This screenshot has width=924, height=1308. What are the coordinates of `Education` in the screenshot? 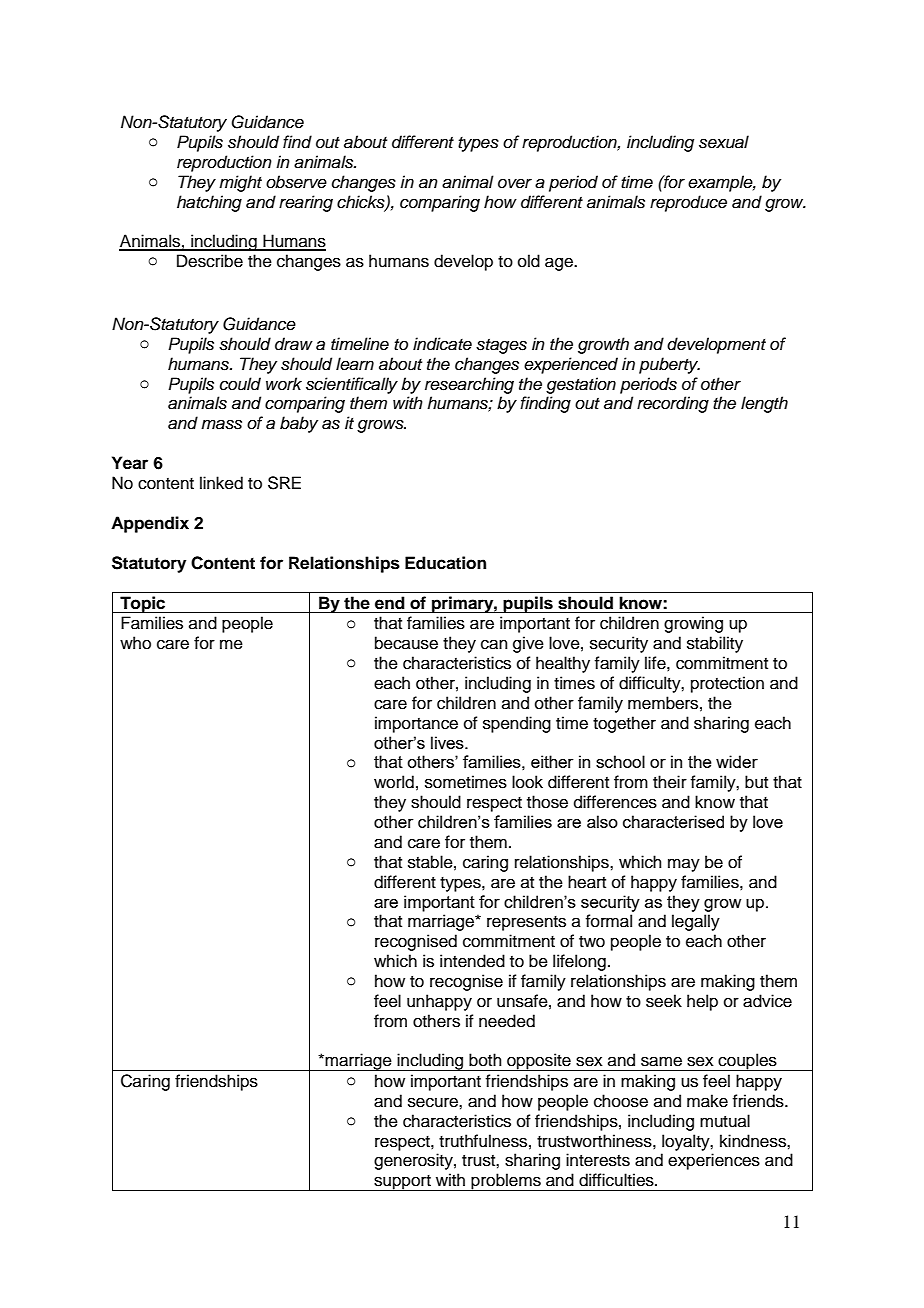 It's located at (445, 563).
